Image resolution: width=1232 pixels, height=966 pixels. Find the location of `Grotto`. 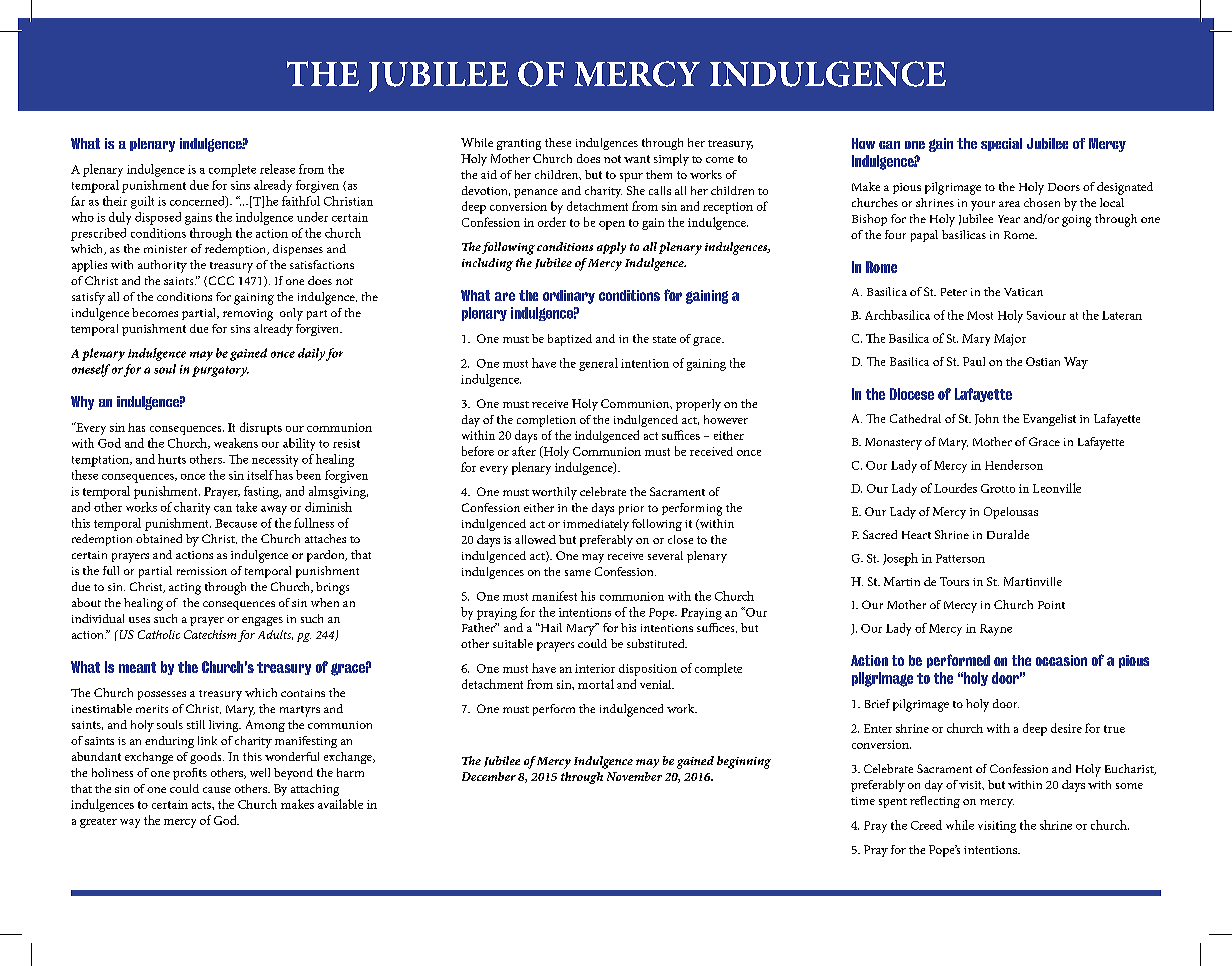

Grotto is located at coordinates (998, 488).
